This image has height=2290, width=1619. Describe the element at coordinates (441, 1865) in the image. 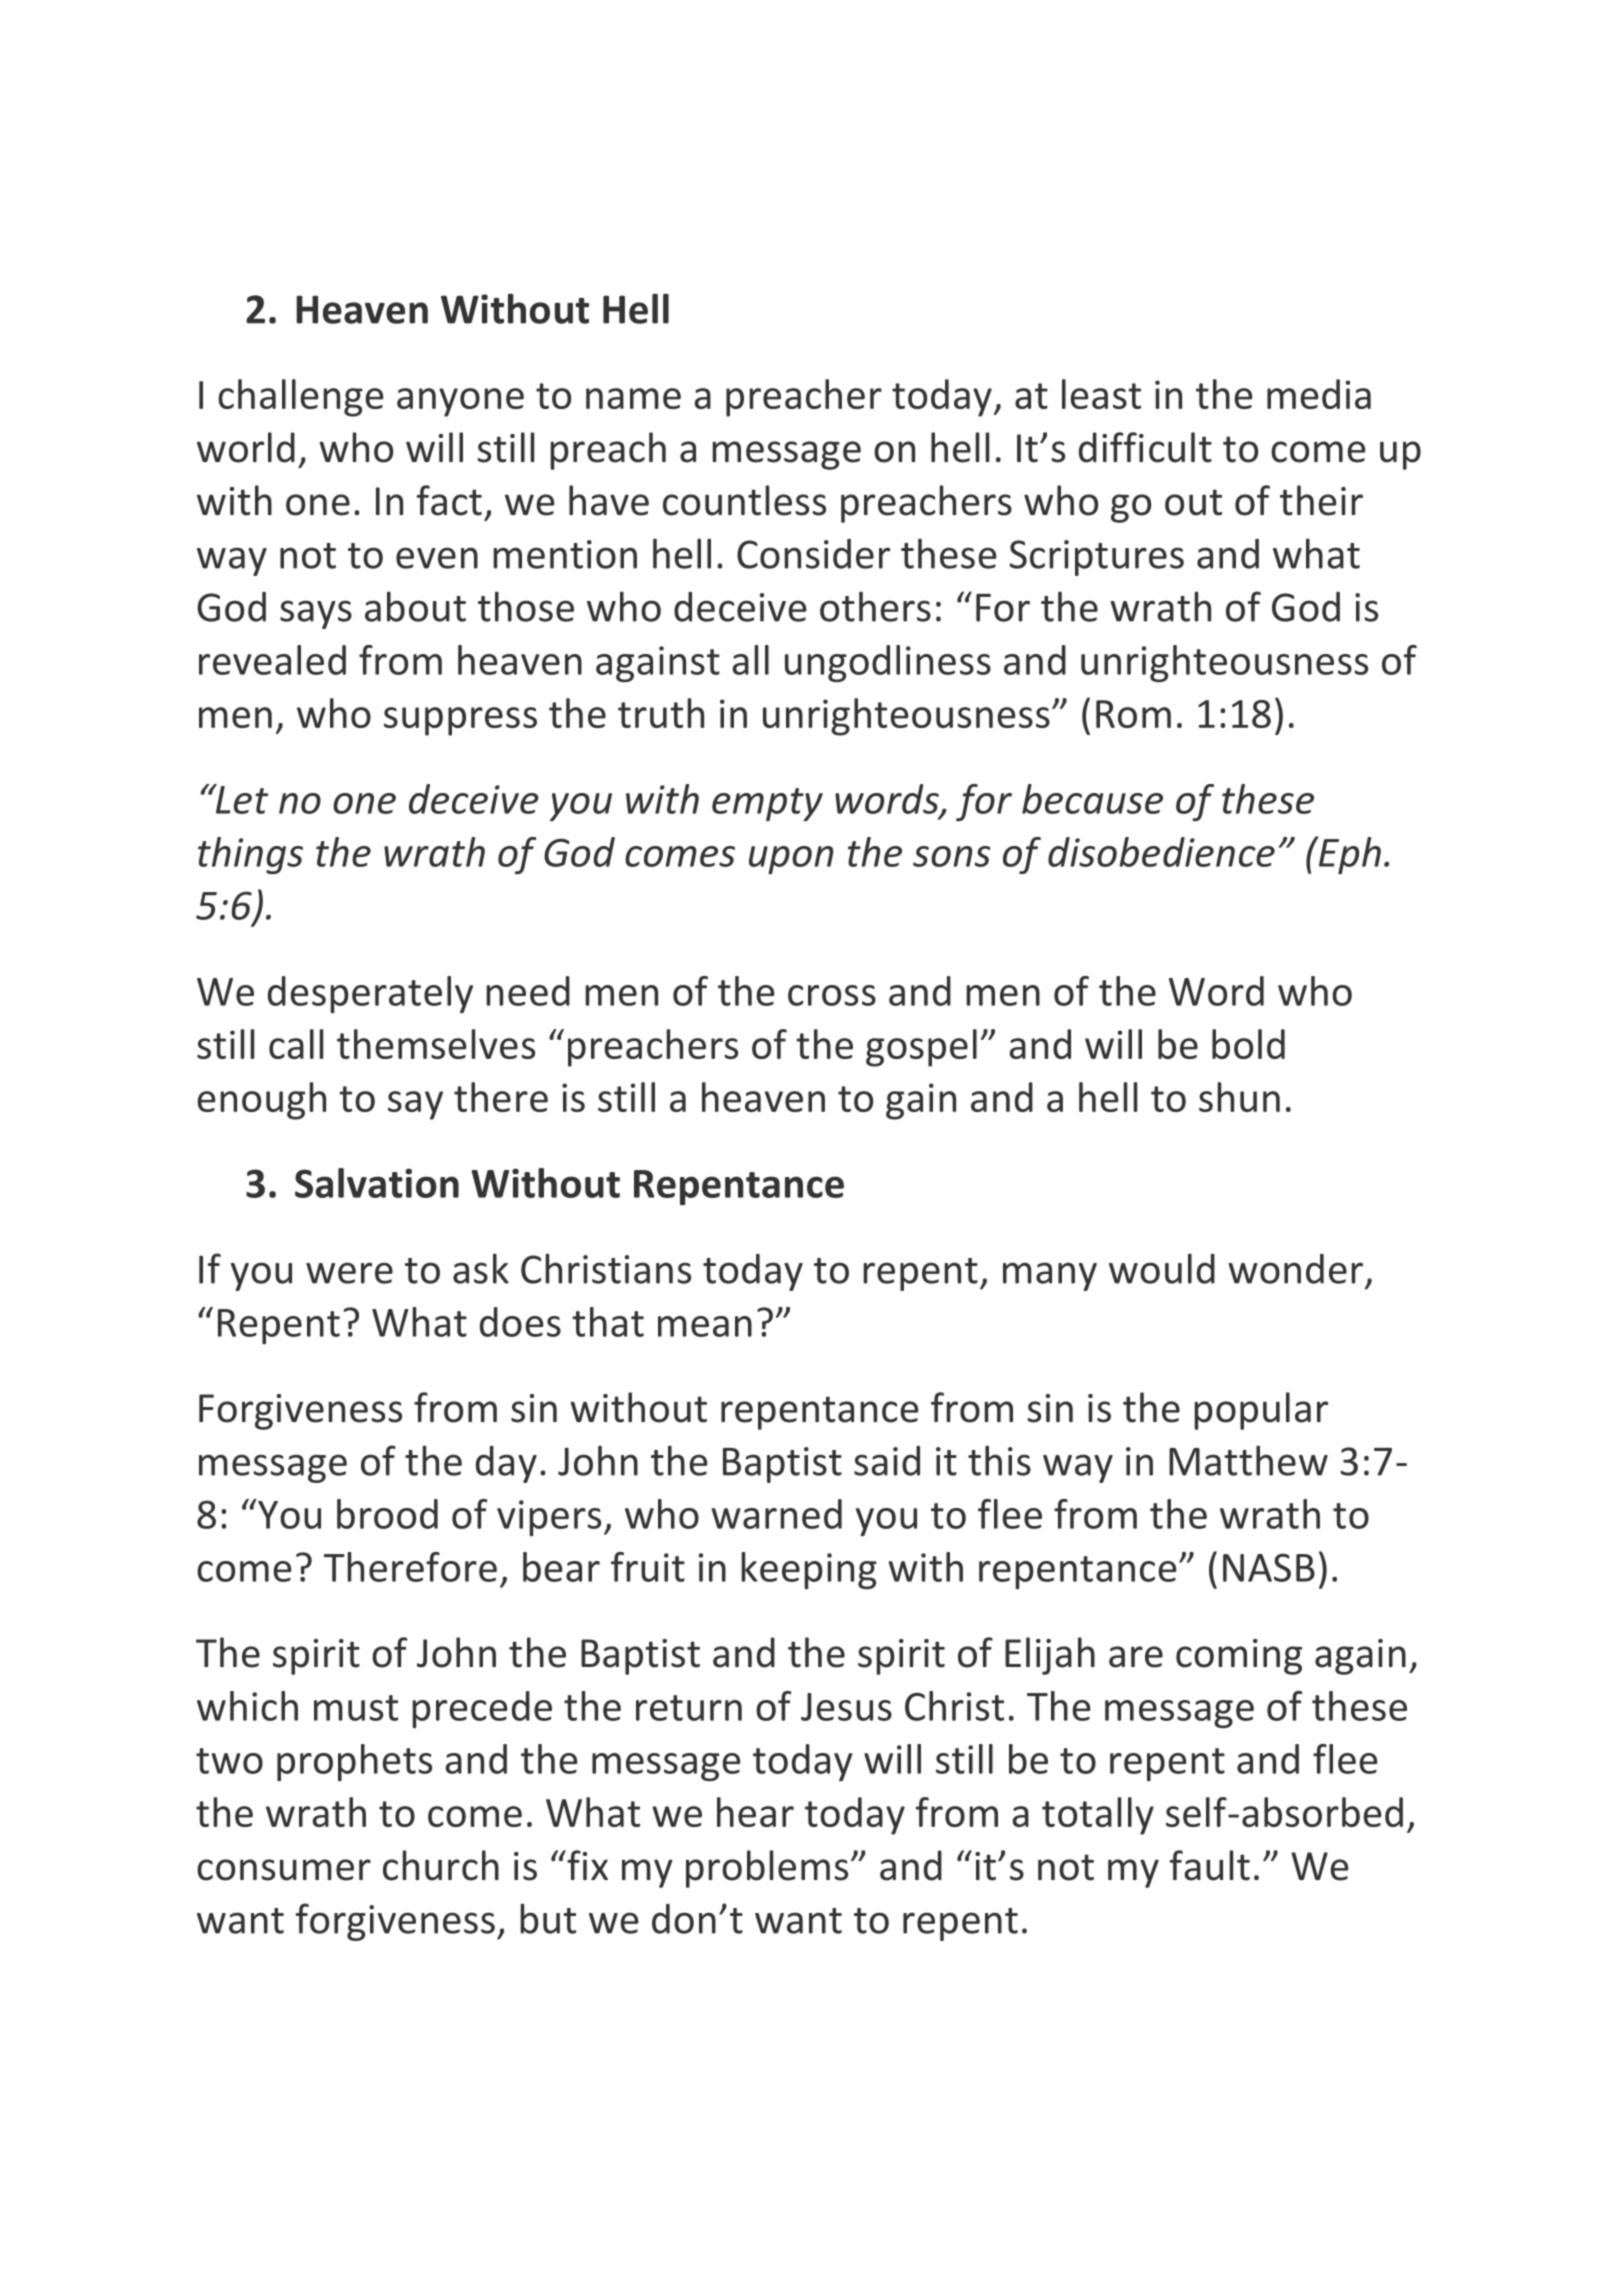

I see `church` at that location.
